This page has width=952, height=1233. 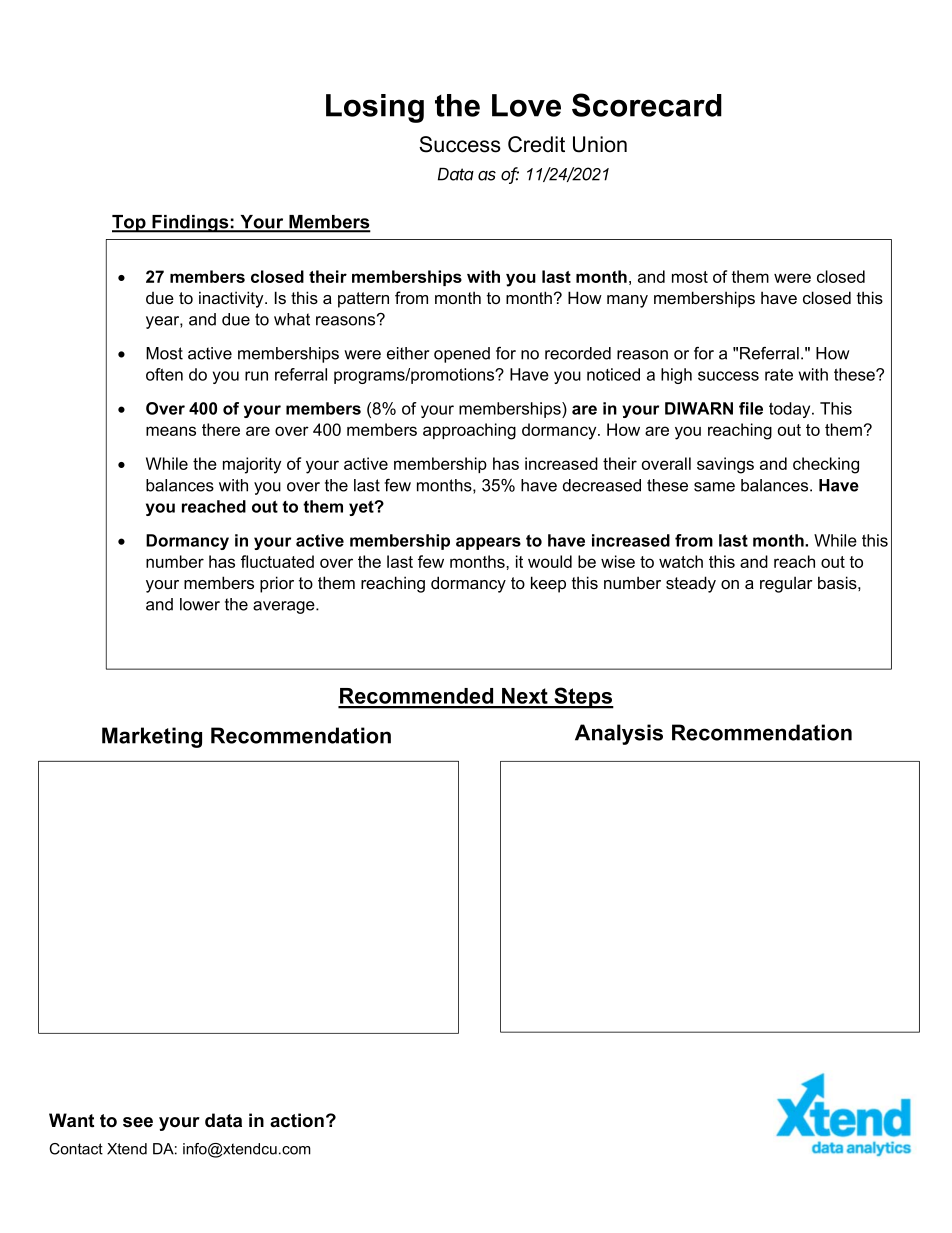 I want to click on Findings, so click(x=190, y=224).
